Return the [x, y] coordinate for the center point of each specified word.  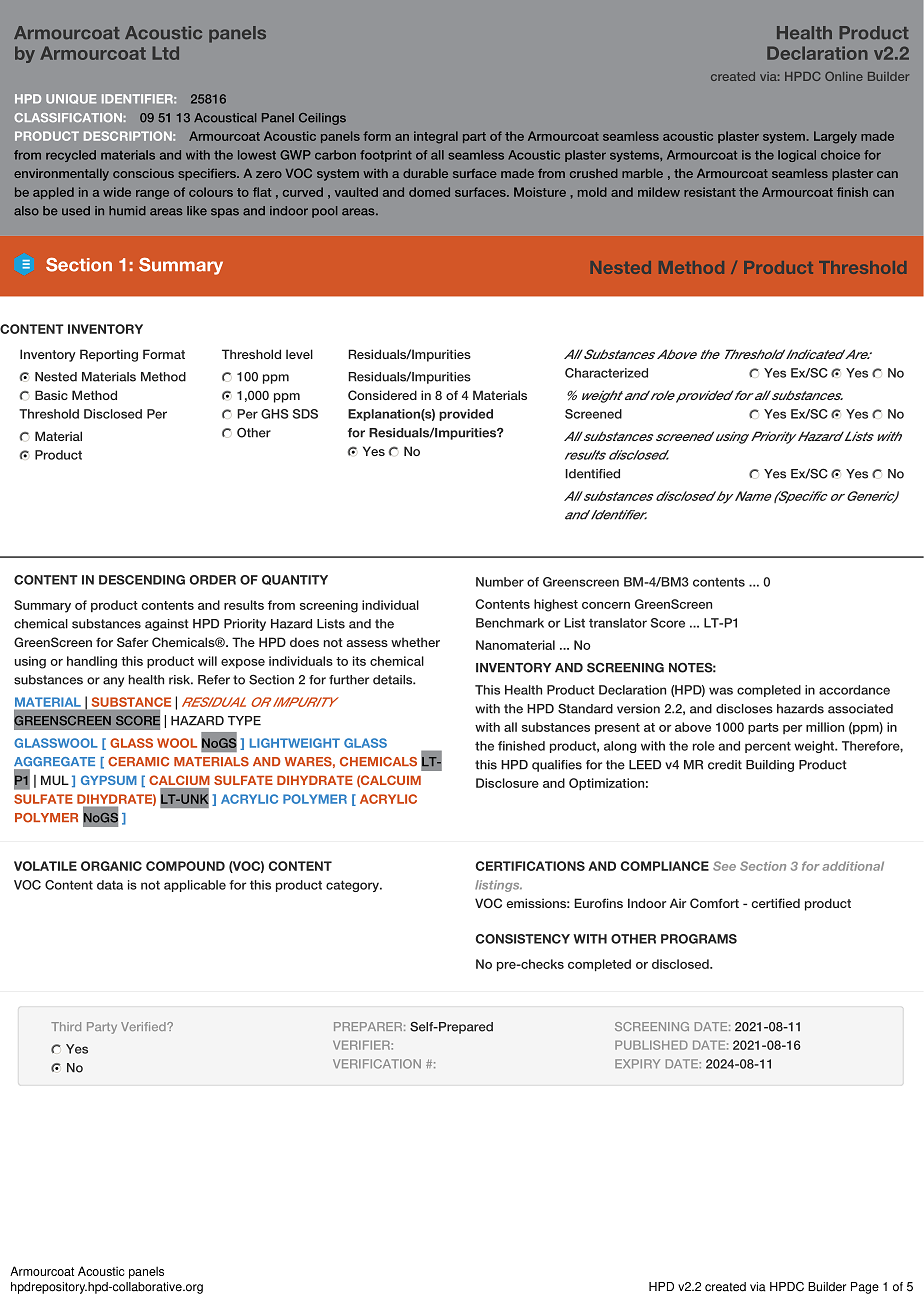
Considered [382, 395]
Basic [51, 395]
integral [436, 137]
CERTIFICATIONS [530, 866]
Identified [592, 474]
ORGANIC [111, 866]
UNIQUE [71, 99]
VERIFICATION [377, 1064]
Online [844, 76]
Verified [144, 1026]
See [724, 866]
